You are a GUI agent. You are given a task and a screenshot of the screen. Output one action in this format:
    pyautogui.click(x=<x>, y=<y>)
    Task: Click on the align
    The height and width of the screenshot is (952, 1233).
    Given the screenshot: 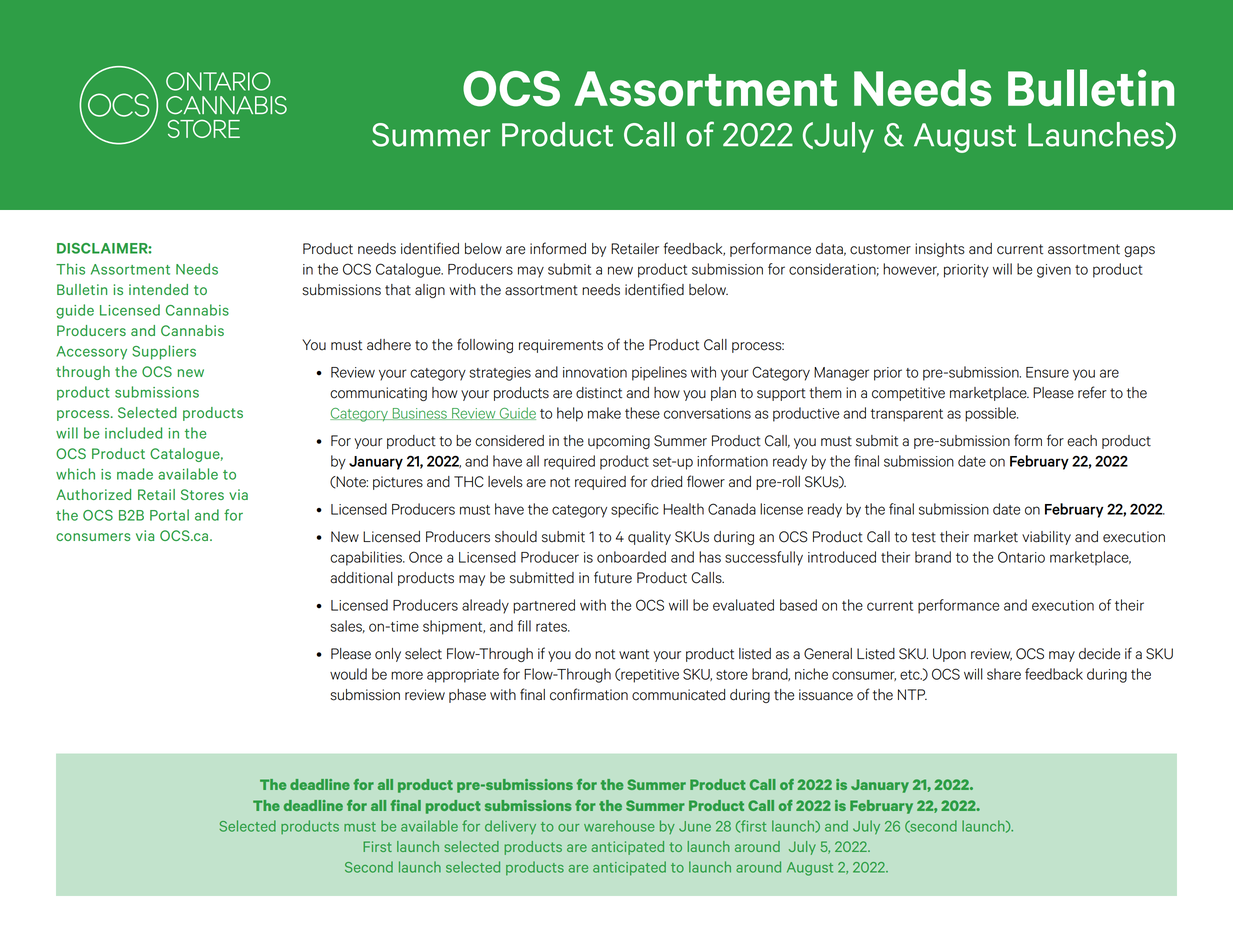 What is the action you would take?
    pyautogui.click(x=430, y=291)
